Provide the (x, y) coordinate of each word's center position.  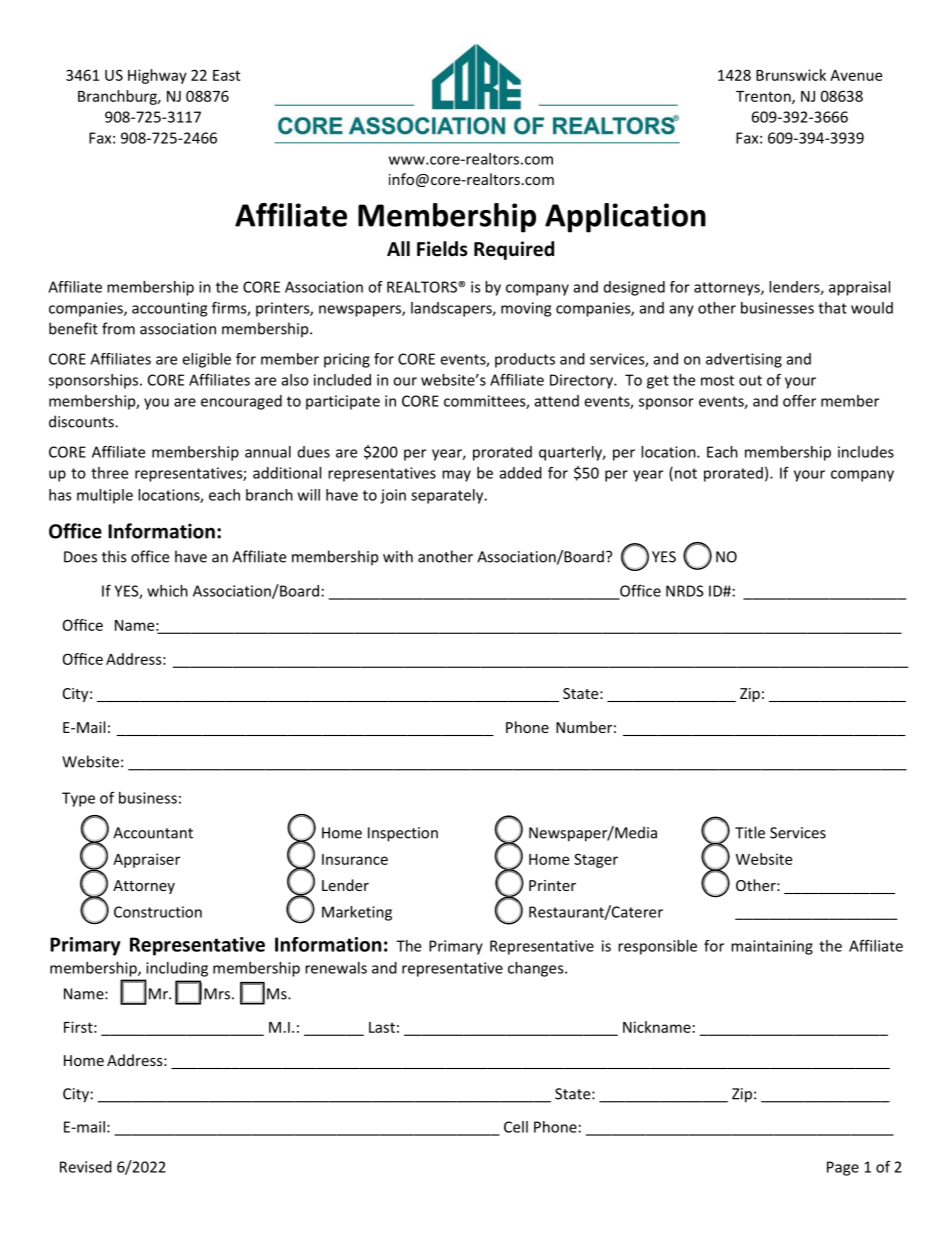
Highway (157, 76)
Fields (442, 249)
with (398, 556)
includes (866, 452)
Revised (86, 1167)
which (167, 591)
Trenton (764, 97)
